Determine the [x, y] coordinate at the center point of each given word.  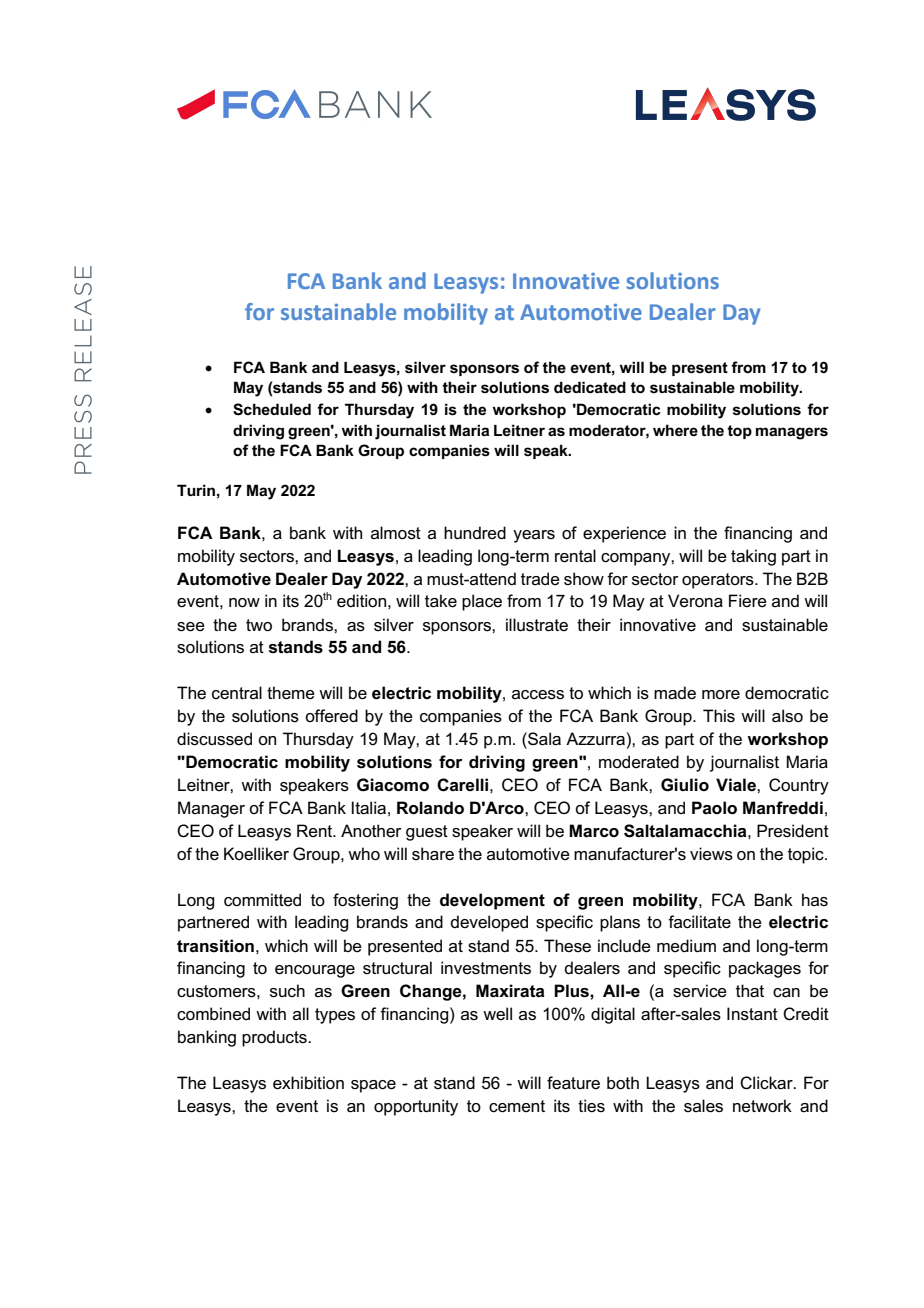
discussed [214, 739]
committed [262, 900]
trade [540, 579]
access [538, 695]
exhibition [308, 1083]
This [719, 716]
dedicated [590, 387]
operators [719, 581]
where [675, 430]
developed [489, 923]
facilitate [699, 922]
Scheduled [272, 409]
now [244, 602]
